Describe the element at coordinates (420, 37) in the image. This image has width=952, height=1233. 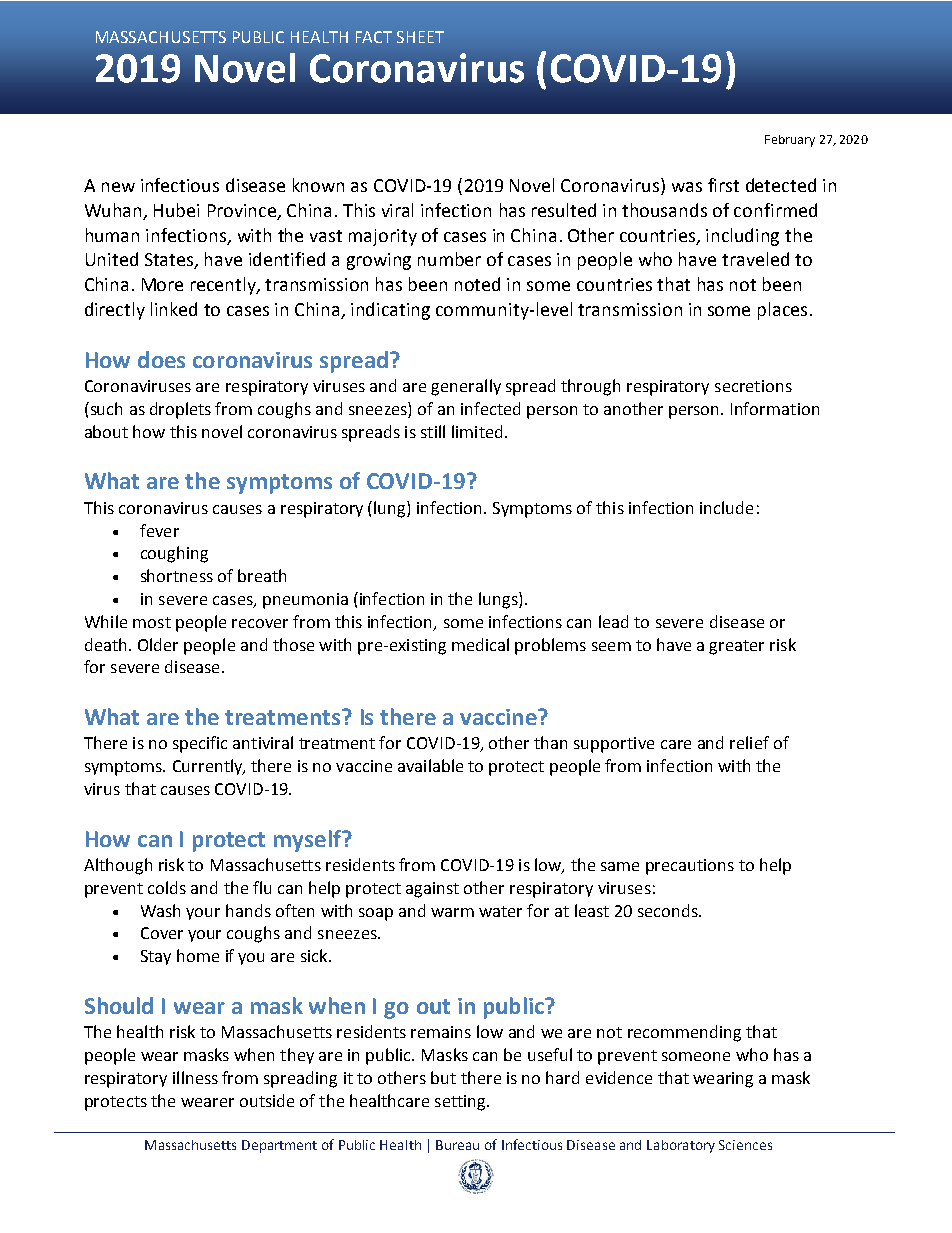
I see `SHEET` at that location.
